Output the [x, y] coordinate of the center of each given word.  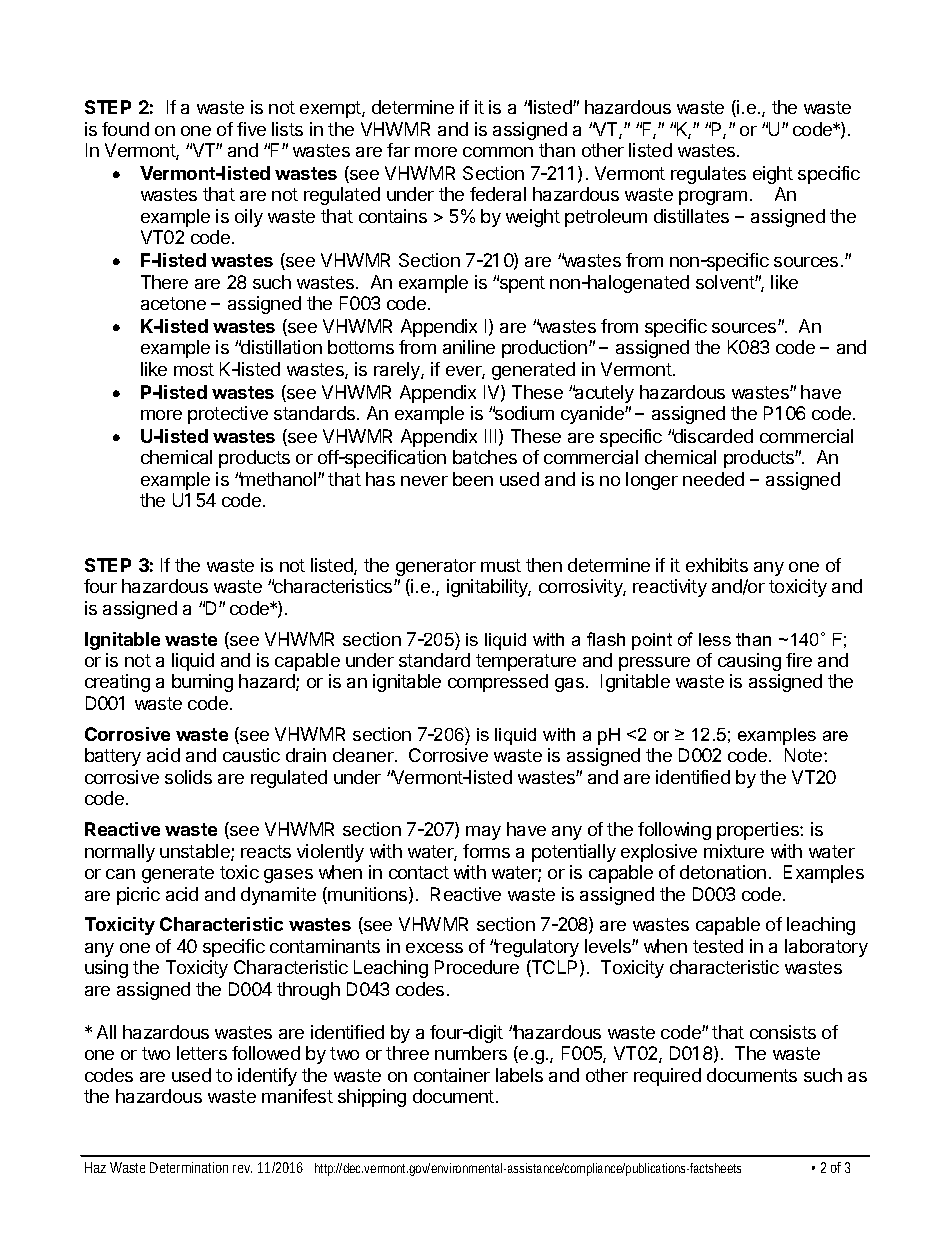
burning [202, 683]
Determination [189, 1167]
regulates [708, 175]
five [251, 129]
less [715, 639]
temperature [526, 662]
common [498, 152]
